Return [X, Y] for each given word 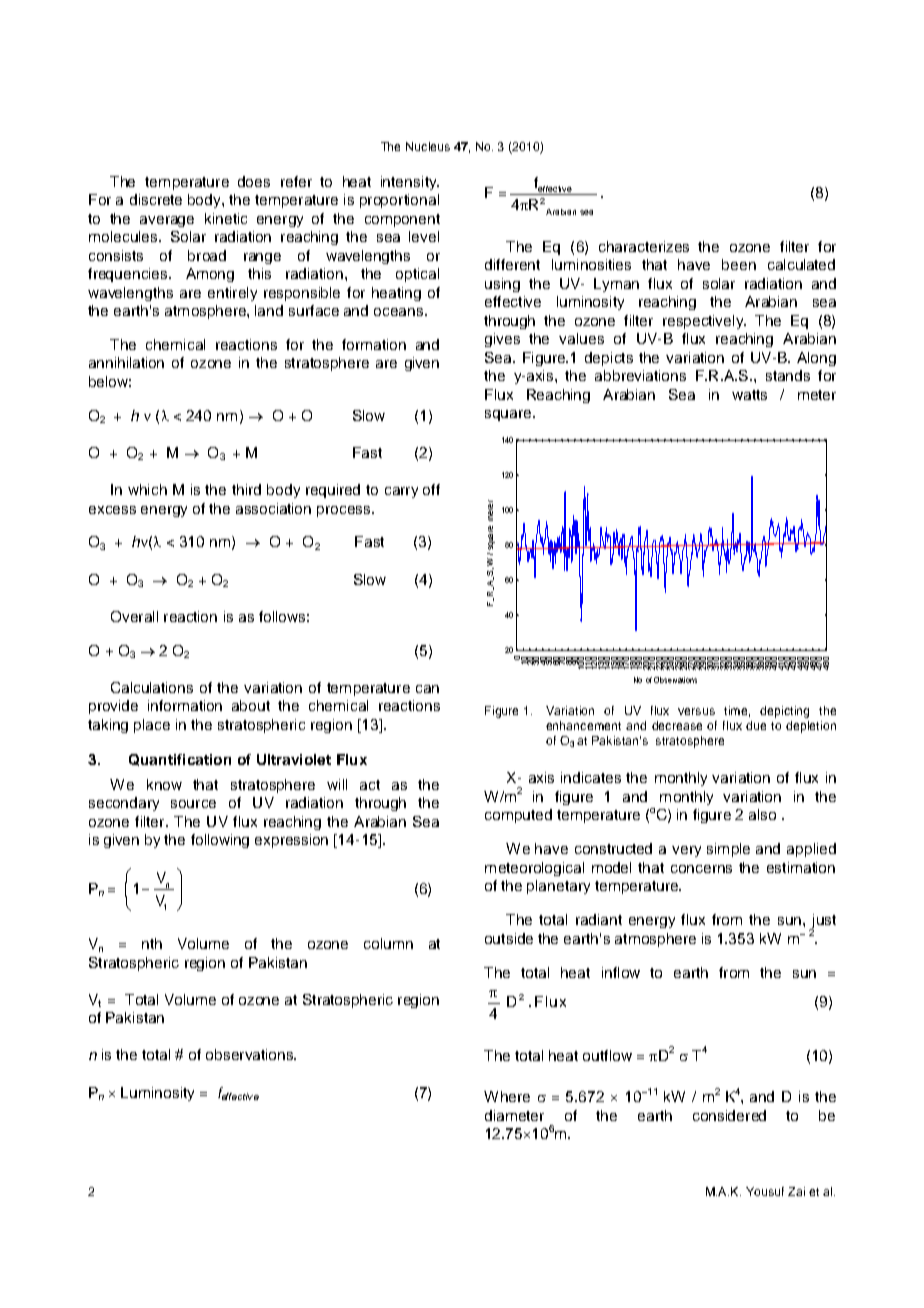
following [220, 841]
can [427, 689]
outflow [607, 1055]
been [739, 264]
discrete [156, 199]
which [147, 489]
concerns [701, 869]
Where [507, 1096]
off [431, 489]
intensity [410, 183]
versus [696, 711]
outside [509, 938]
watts [749, 395]
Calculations [152, 687]
